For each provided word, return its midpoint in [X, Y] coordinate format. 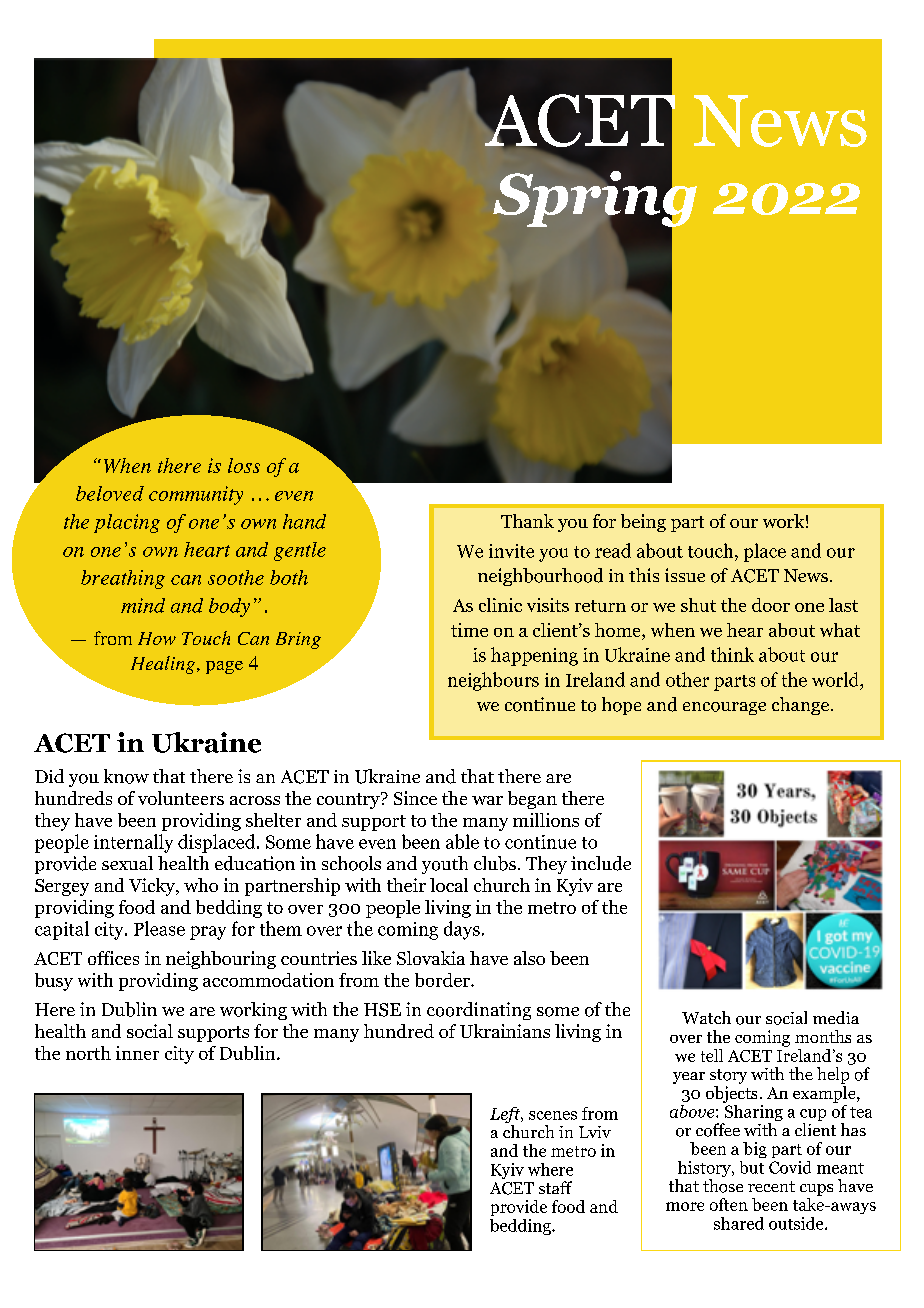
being [643, 523]
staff [555, 1187]
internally [133, 843]
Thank [527, 521]
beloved [110, 493]
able [462, 841]
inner [137, 1053]
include [601, 863]
